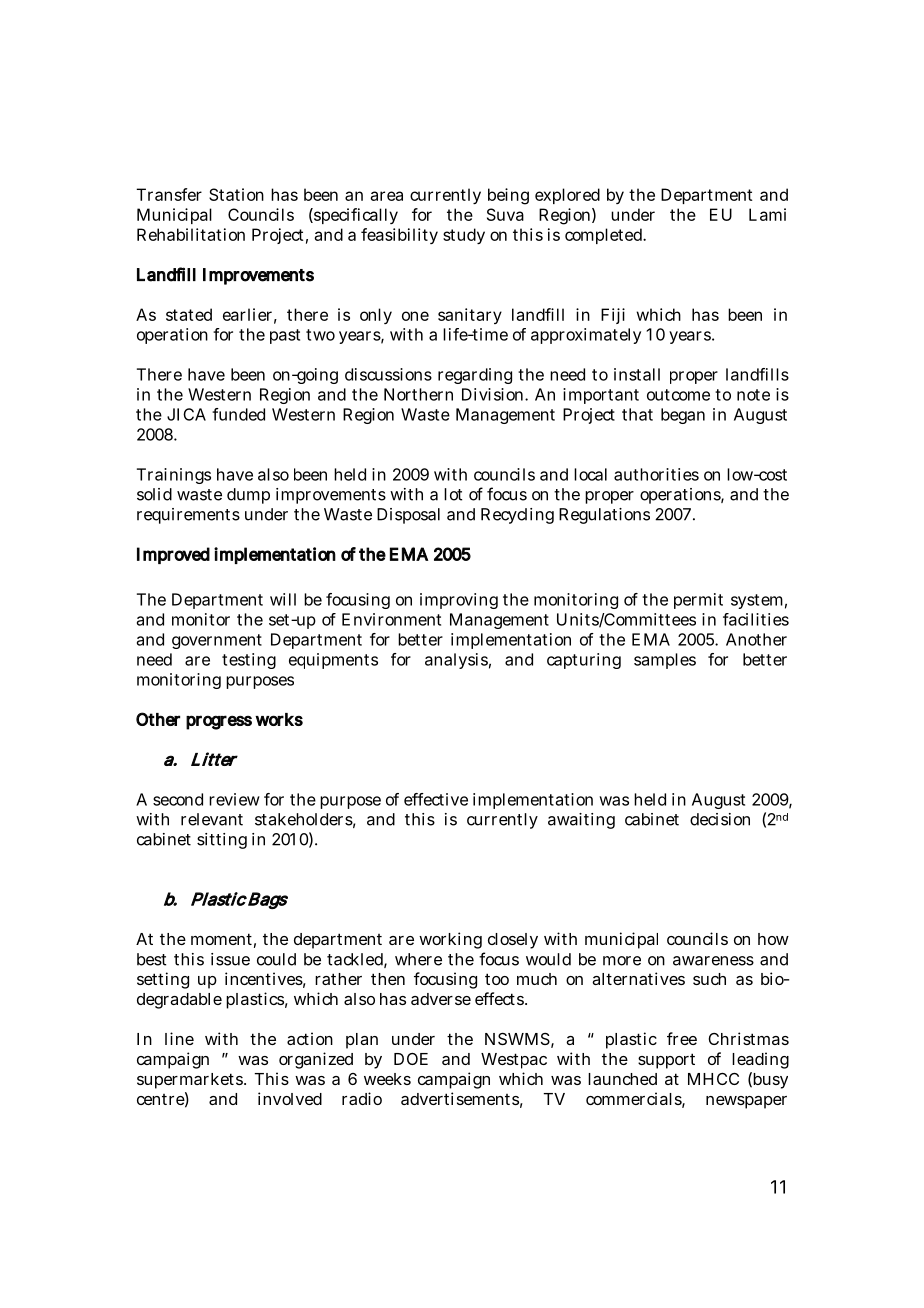 This page has height=1308, width=924. I want to click on supermarkets, so click(190, 1081).
